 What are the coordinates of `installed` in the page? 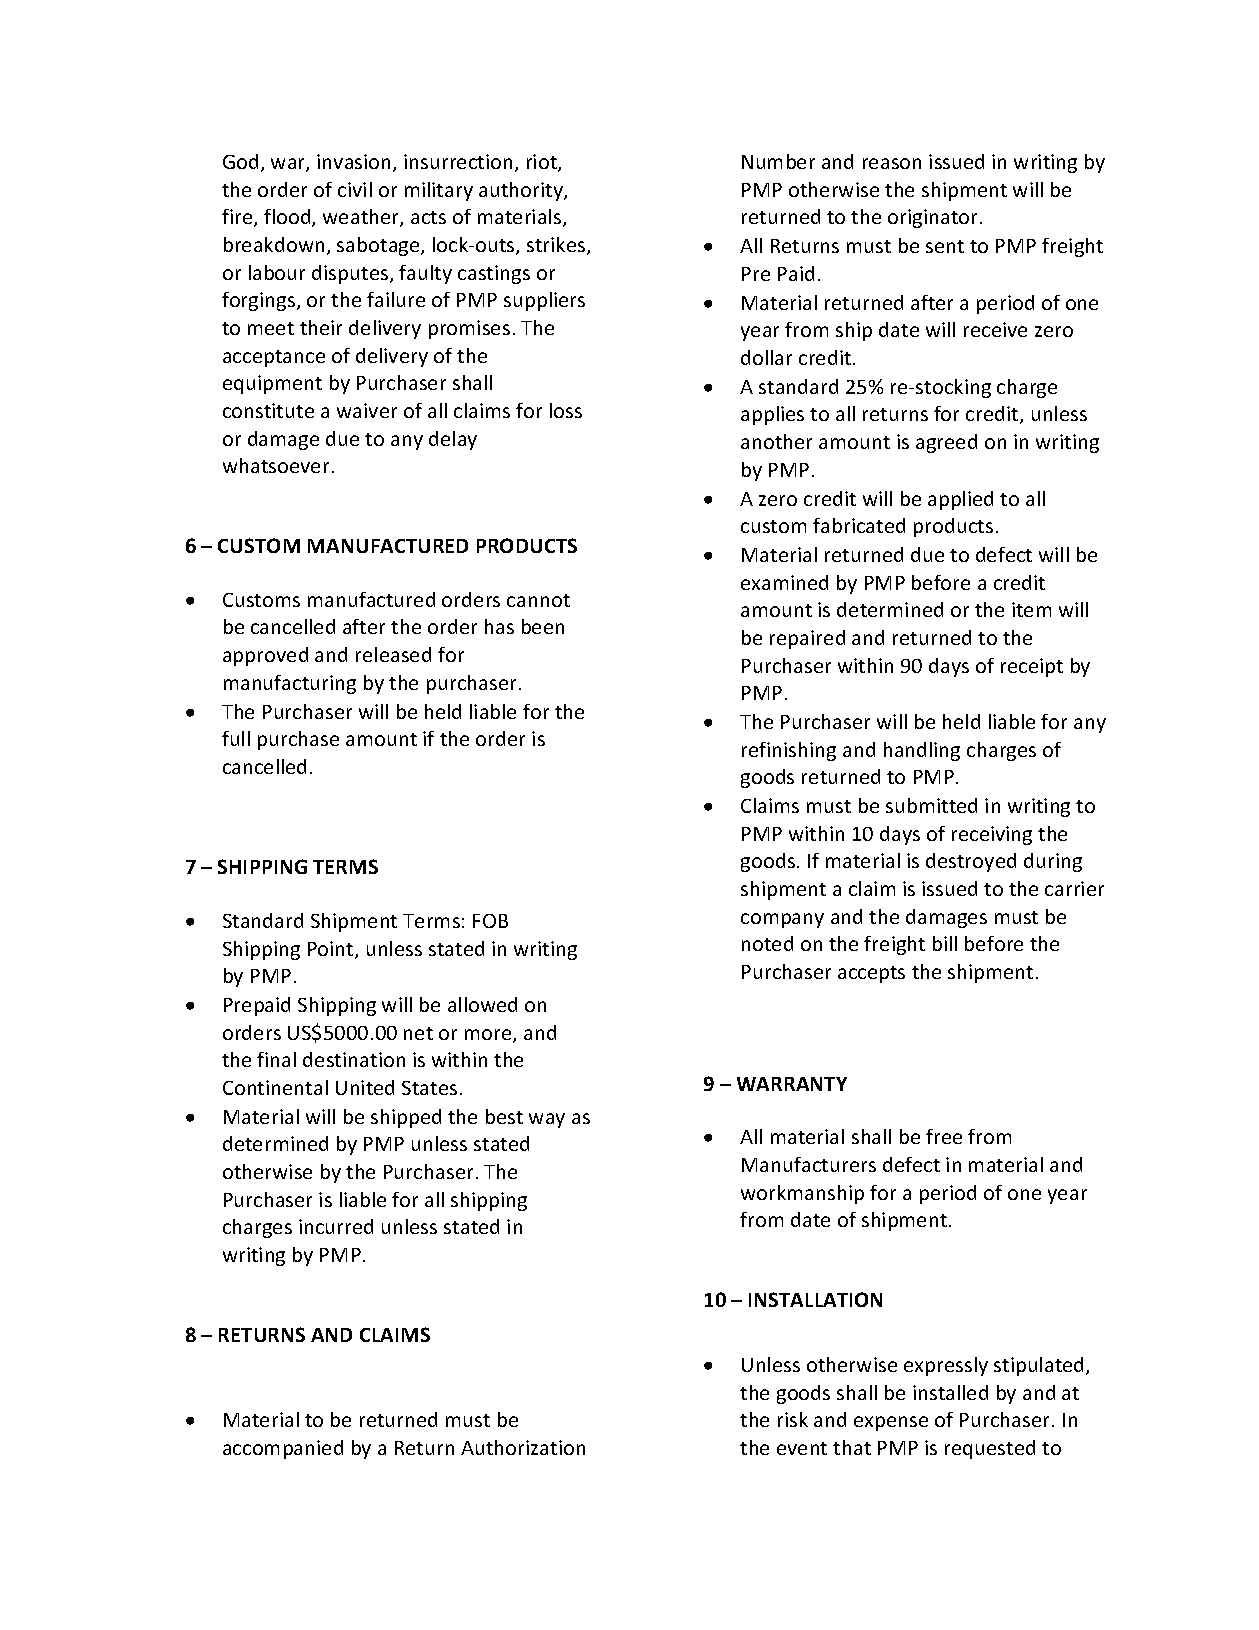 It's located at (950, 1392).
